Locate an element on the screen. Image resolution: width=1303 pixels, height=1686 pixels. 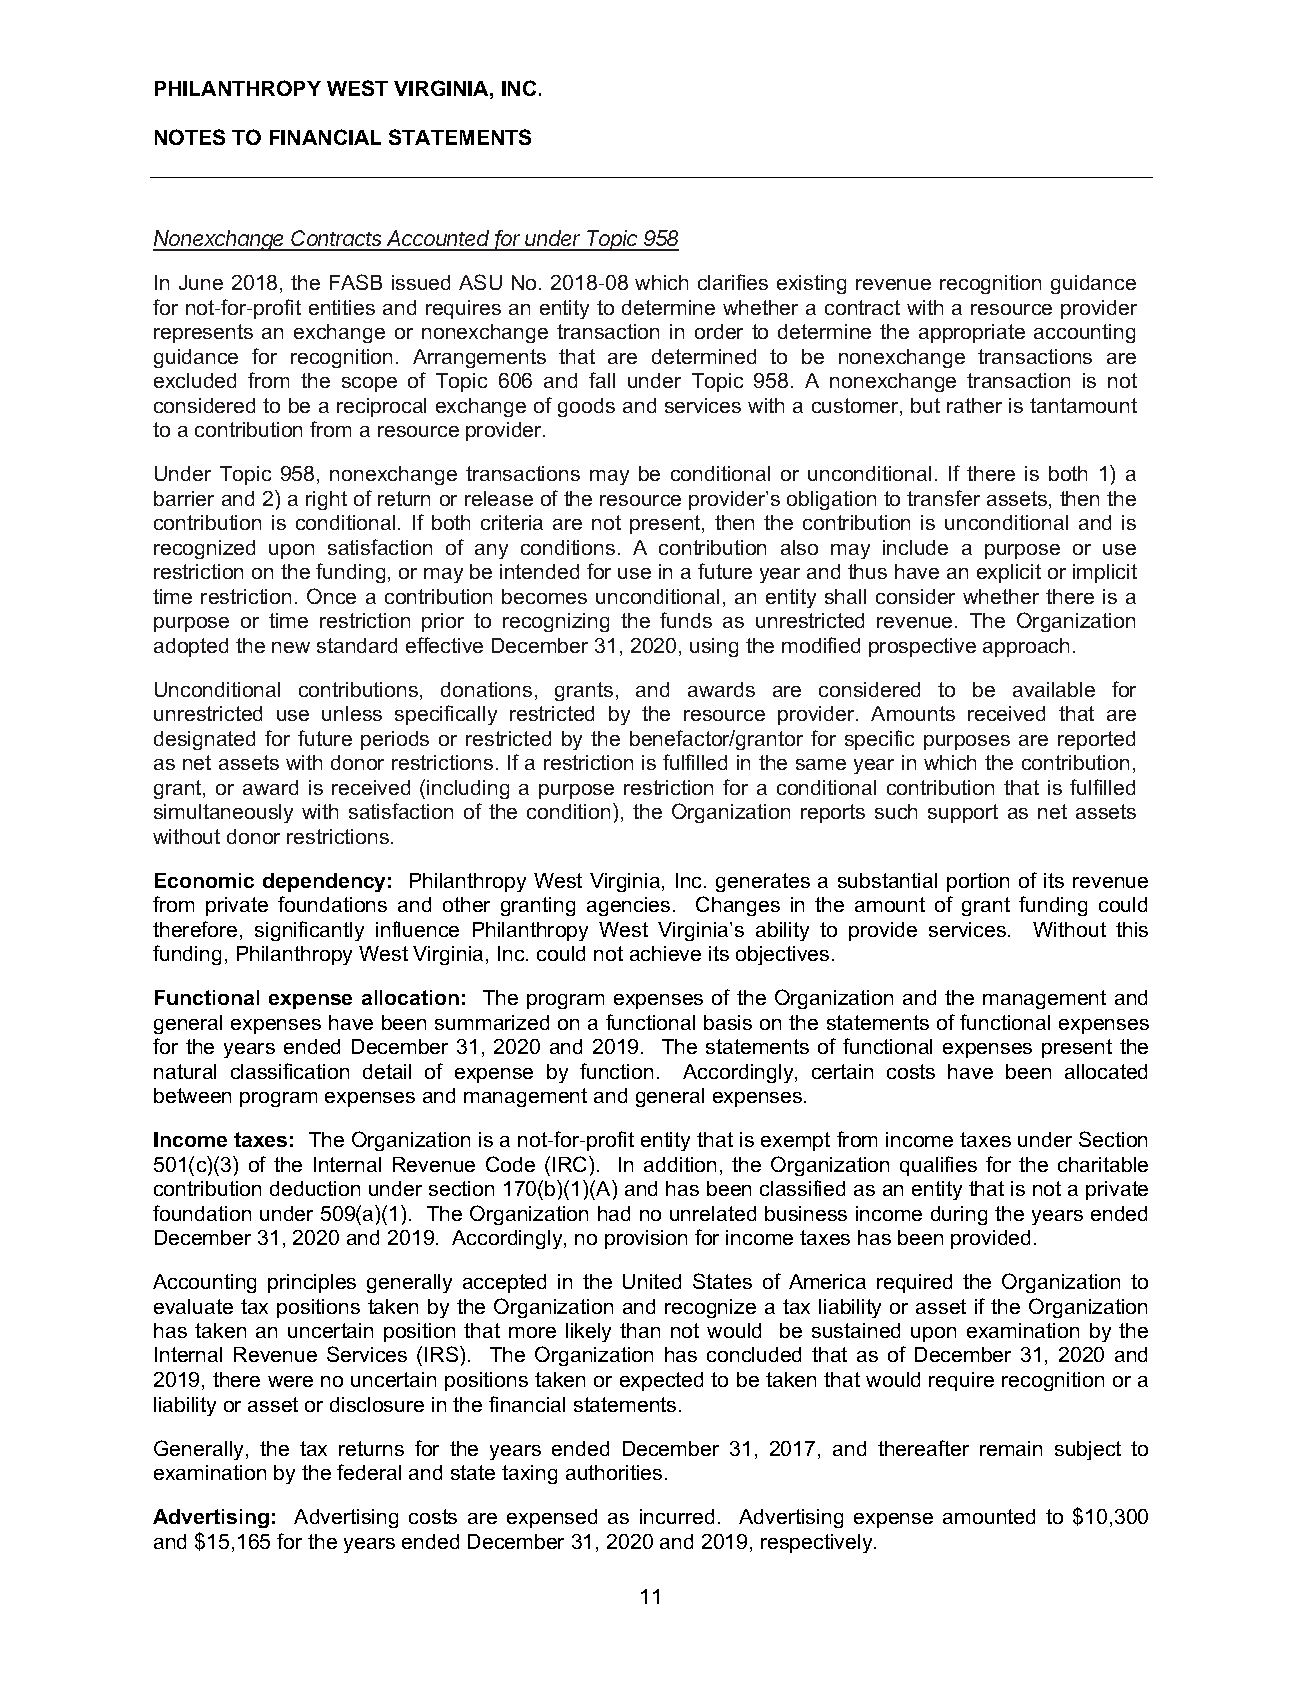
remain is located at coordinates (1011, 1448).
